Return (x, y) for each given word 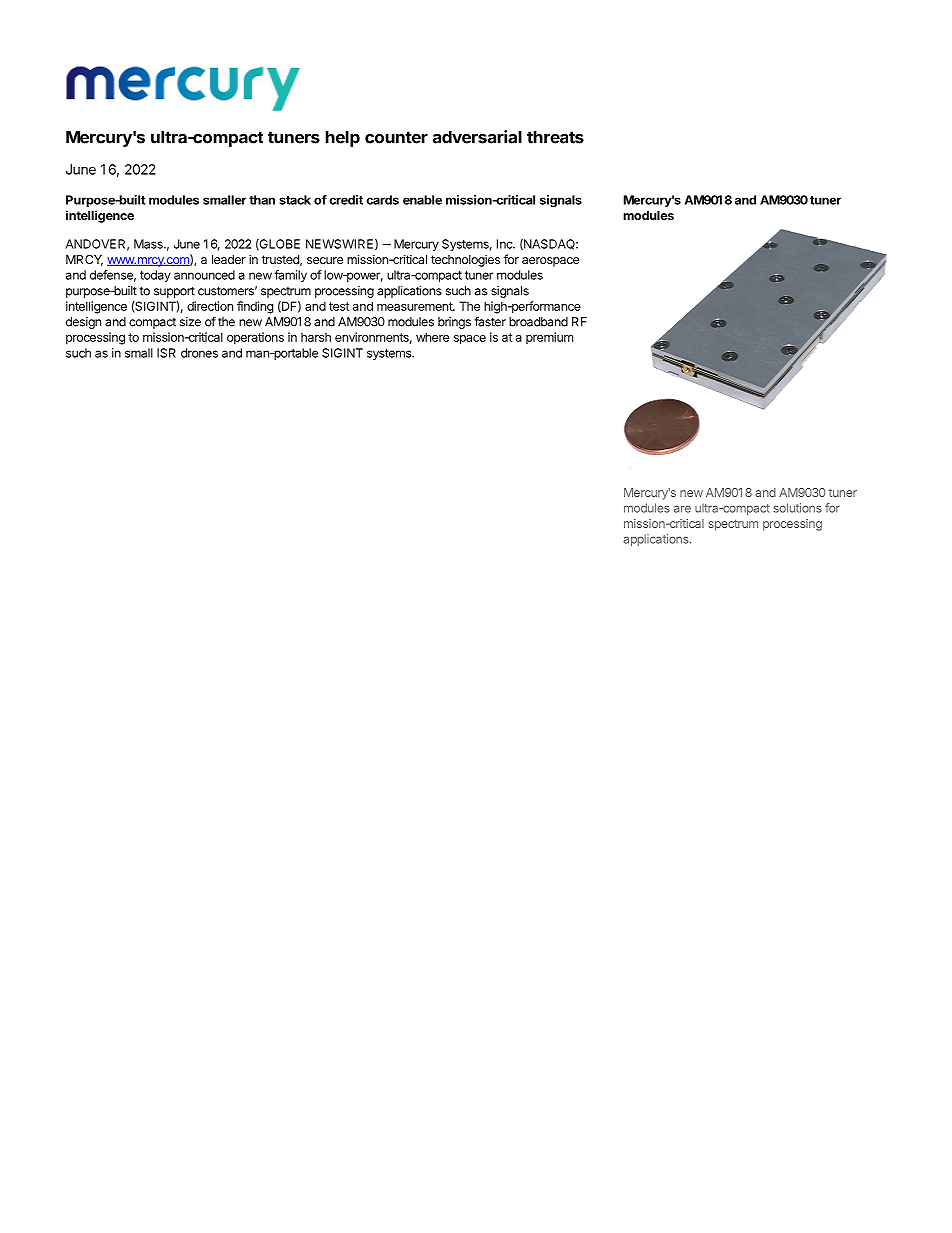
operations (255, 338)
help (343, 138)
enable (422, 200)
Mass (149, 244)
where (432, 337)
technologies (465, 260)
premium (549, 338)
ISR (166, 353)
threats (555, 137)
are (682, 509)
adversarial (477, 137)
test (339, 306)
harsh (316, 337)
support (174, 292)
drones (199, 353)
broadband (538, 322)
